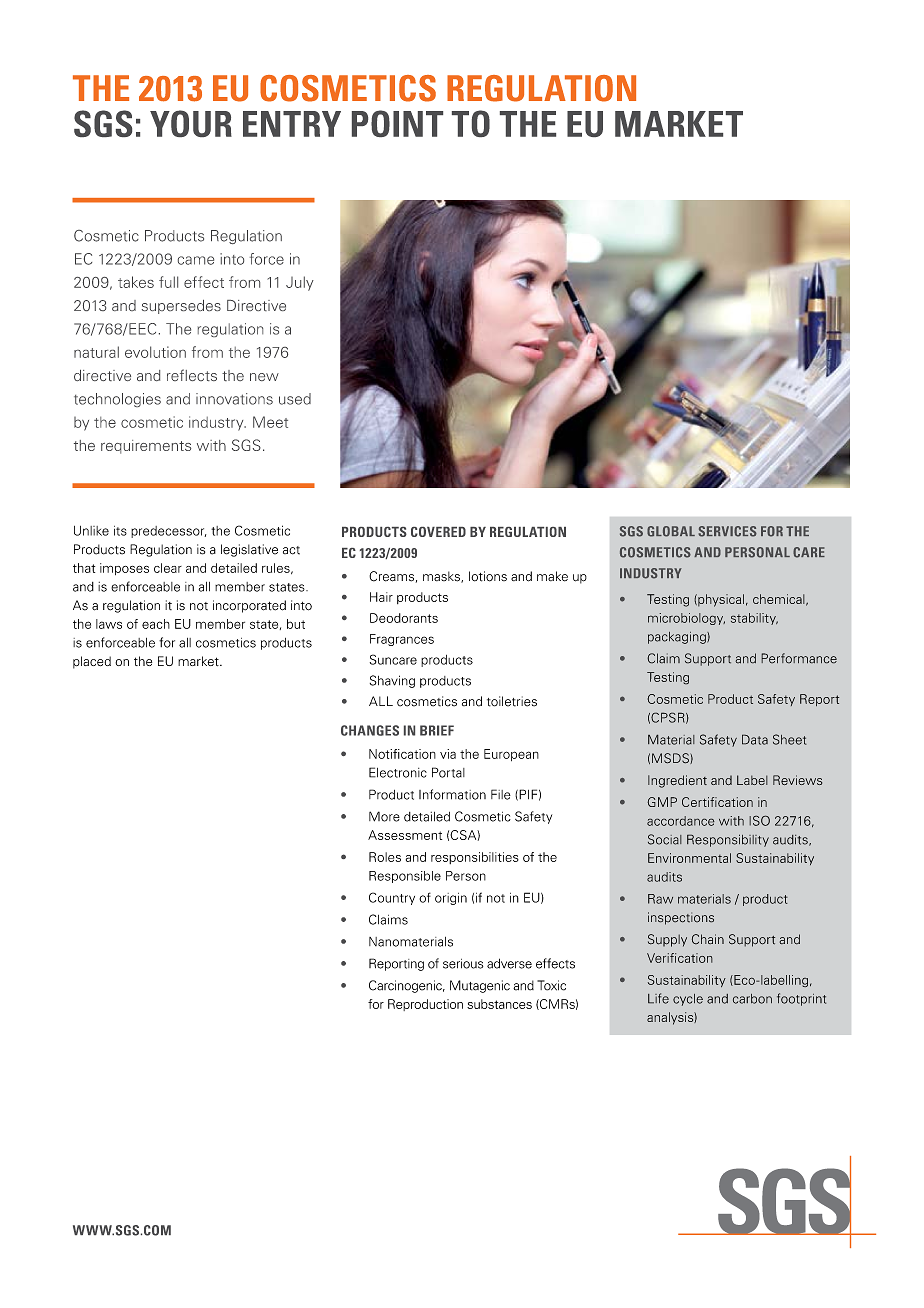  Describe the element at coordinates (463, 964) in the page. I see `serious` at that location.
